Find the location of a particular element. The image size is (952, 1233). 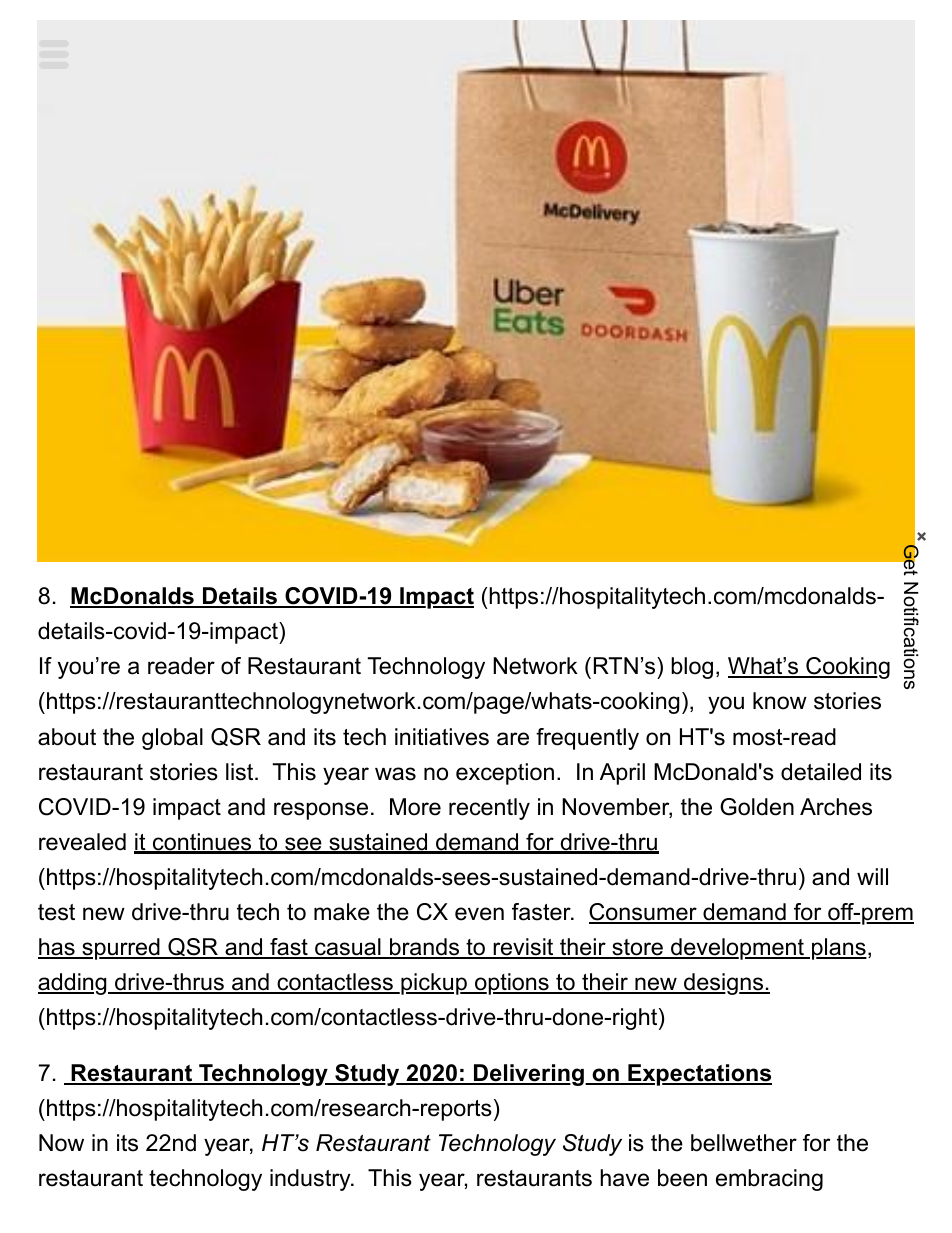

recently is located at coordinates (489, 809).
